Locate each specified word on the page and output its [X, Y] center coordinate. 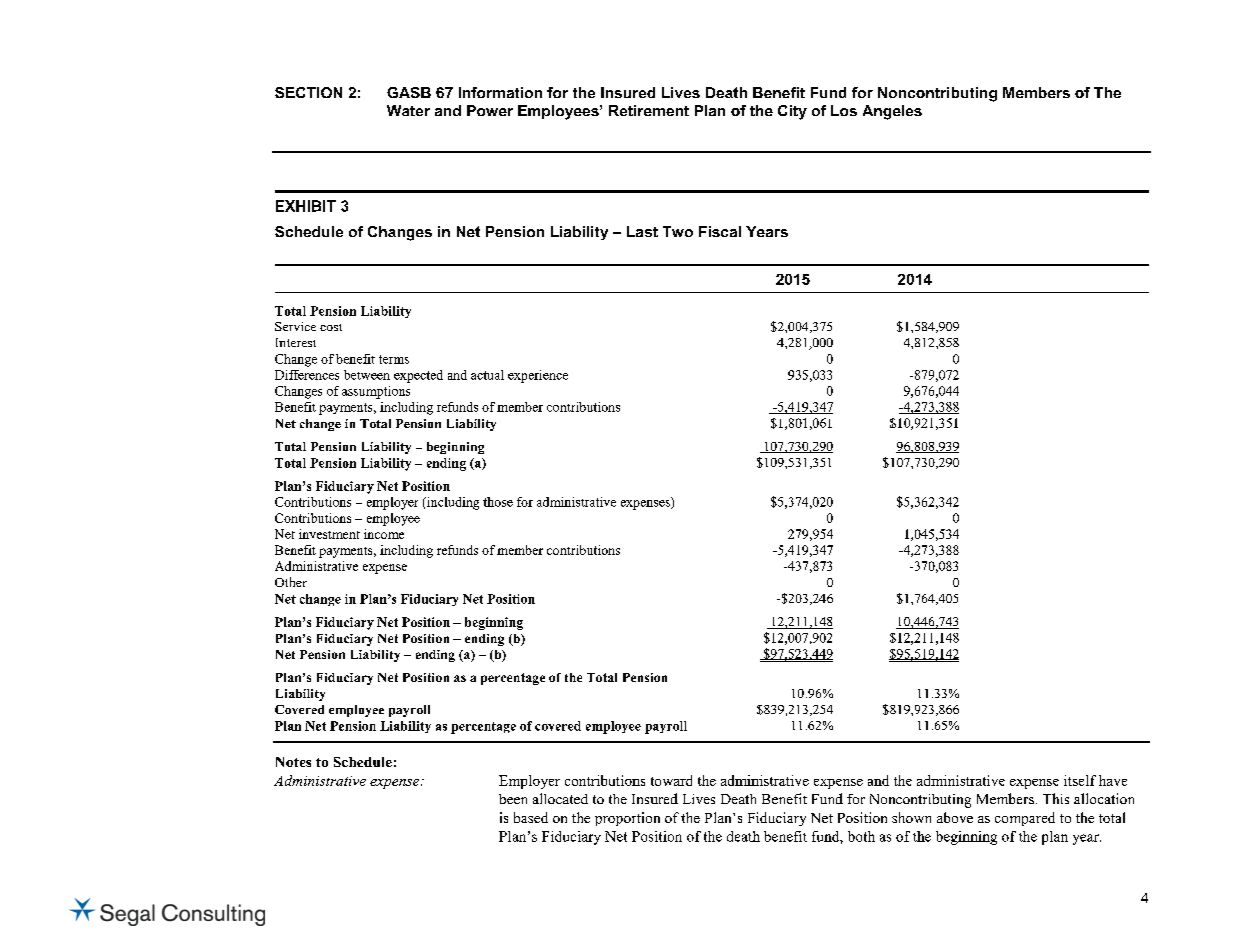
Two [678, 231]
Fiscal [720, 231]
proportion [627, 819]
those [498, 502]
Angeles [892, 112]
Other [291, 582]
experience [538, 376]
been [513, 799]
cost [331, 327]
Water [408, 110]
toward [671, 780]
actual [487, 375]
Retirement [649, 110]
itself [1080, 780]
